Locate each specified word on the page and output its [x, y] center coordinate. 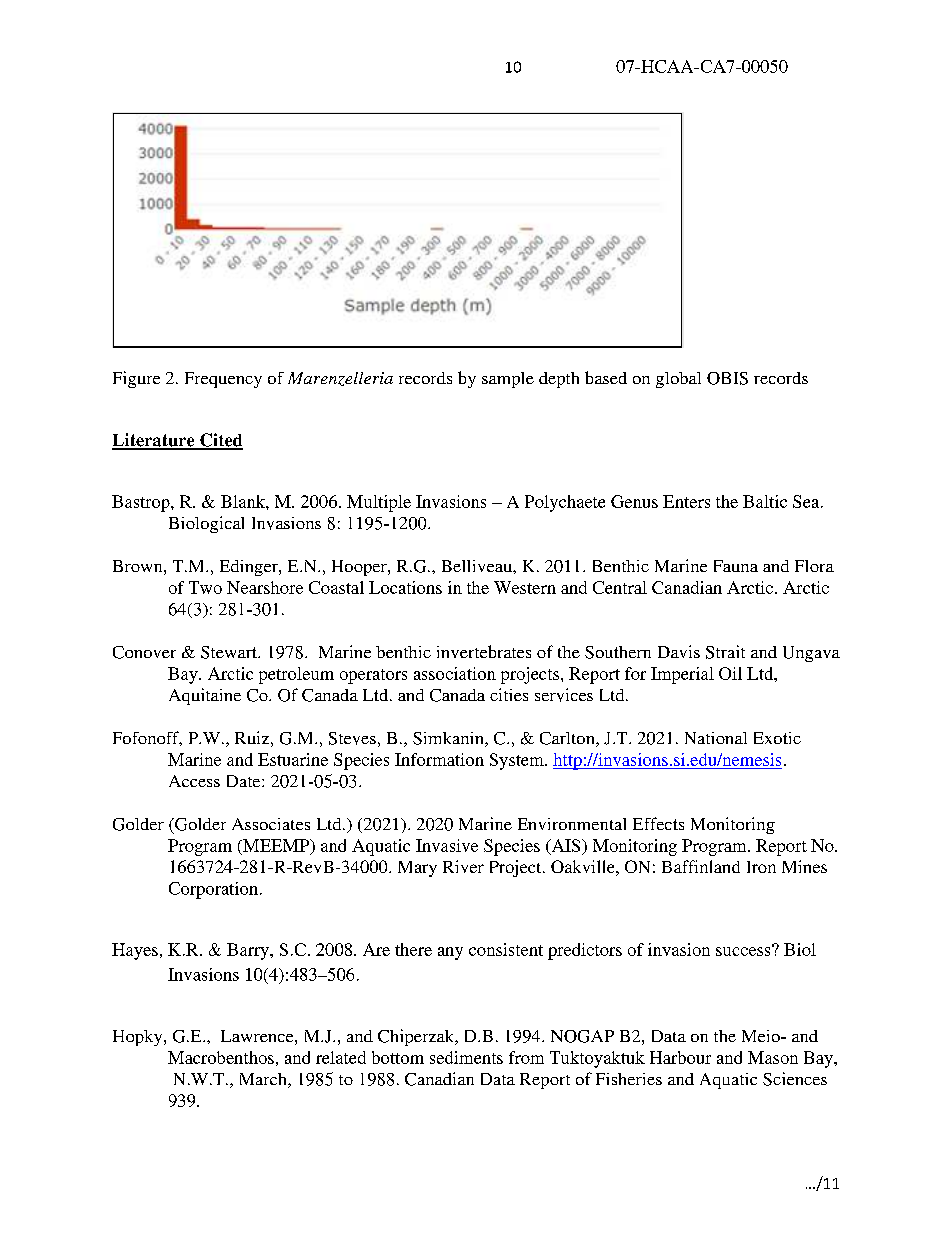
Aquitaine [205, 696]
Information [439, 759]
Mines [804, 866]
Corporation [213, 890]
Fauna [736, 566]
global [678, 380]
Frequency [223, 380]
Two [205, 587]
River [463, 866]
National [716, 738]
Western [525, 587]
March [264, 1080]
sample [508, 380]
